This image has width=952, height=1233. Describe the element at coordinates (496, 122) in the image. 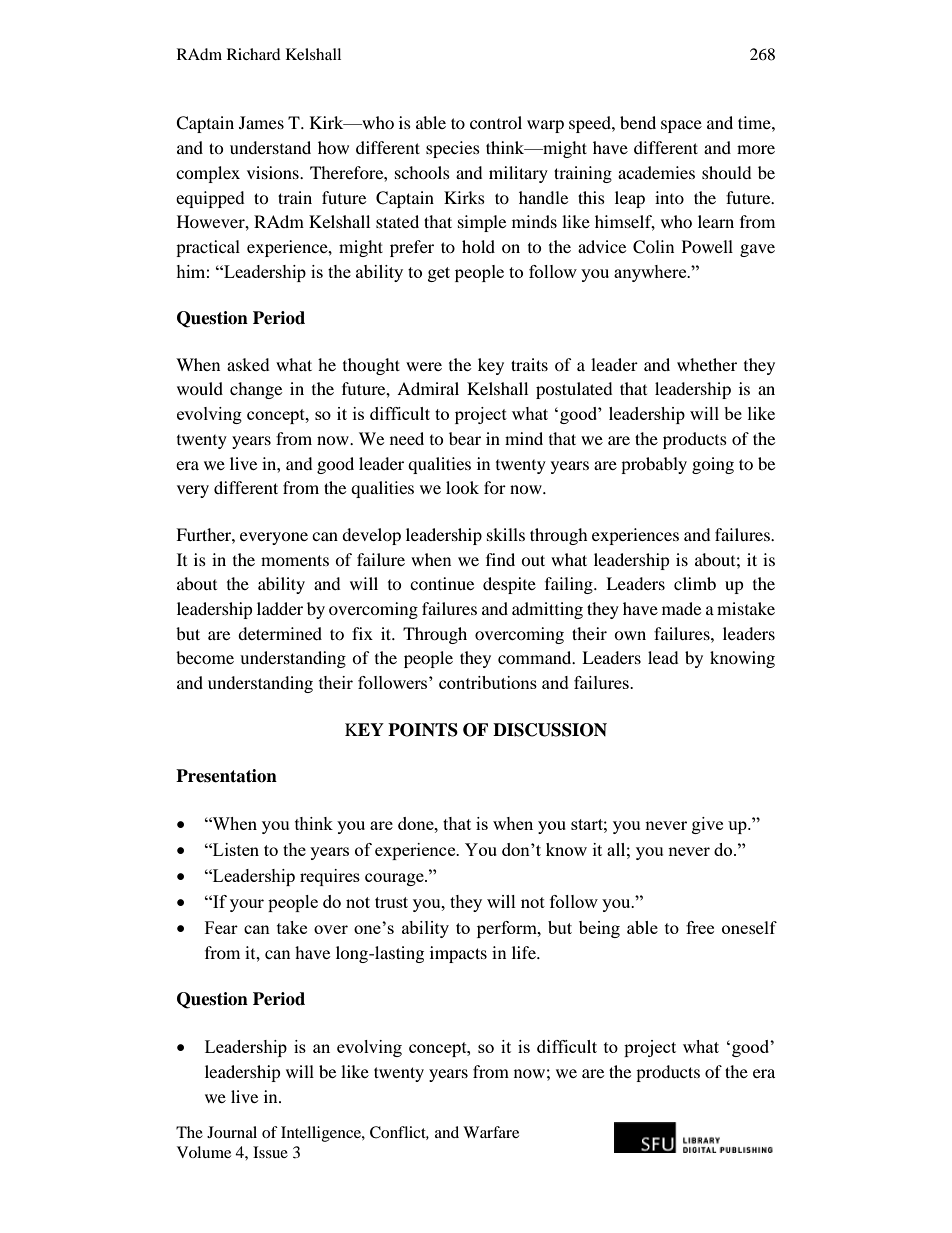

I see `control` at that location.
